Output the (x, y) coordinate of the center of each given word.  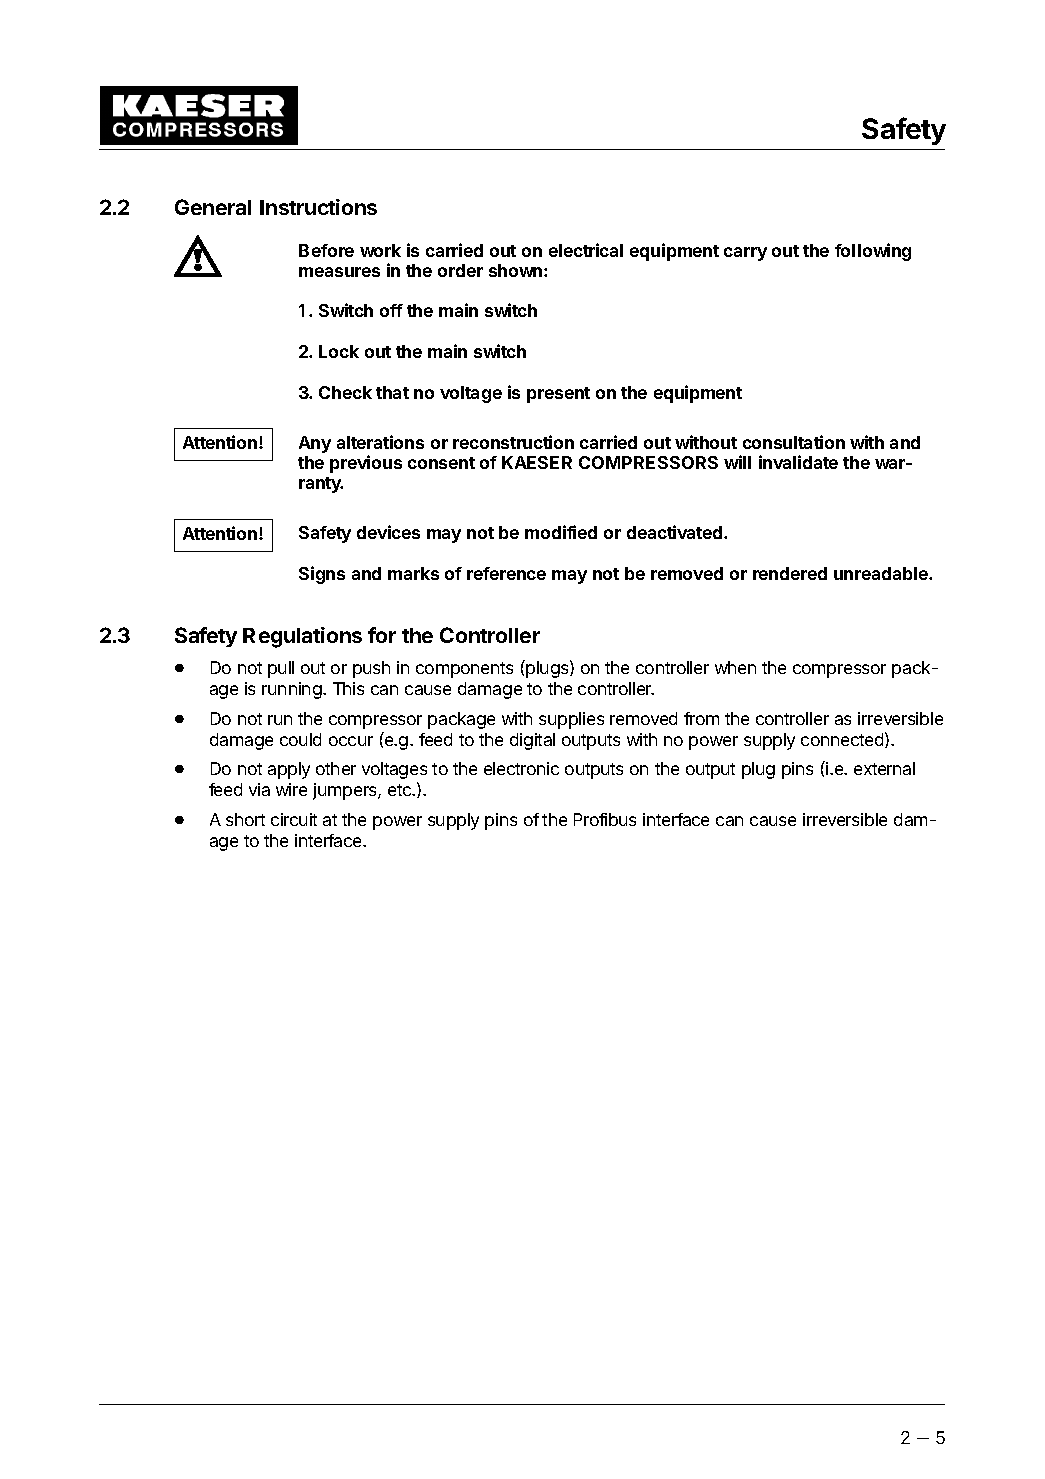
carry (745, 254)
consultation (794, 442)
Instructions (318, 207)
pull (281, 669)
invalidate (798, 462)
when (735, 667)
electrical (586, 250)
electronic (521, 768)
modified (561, 532)
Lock (339, 351)
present (558, 395)
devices (388, 532)
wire (291, 789)
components (464, 670)
